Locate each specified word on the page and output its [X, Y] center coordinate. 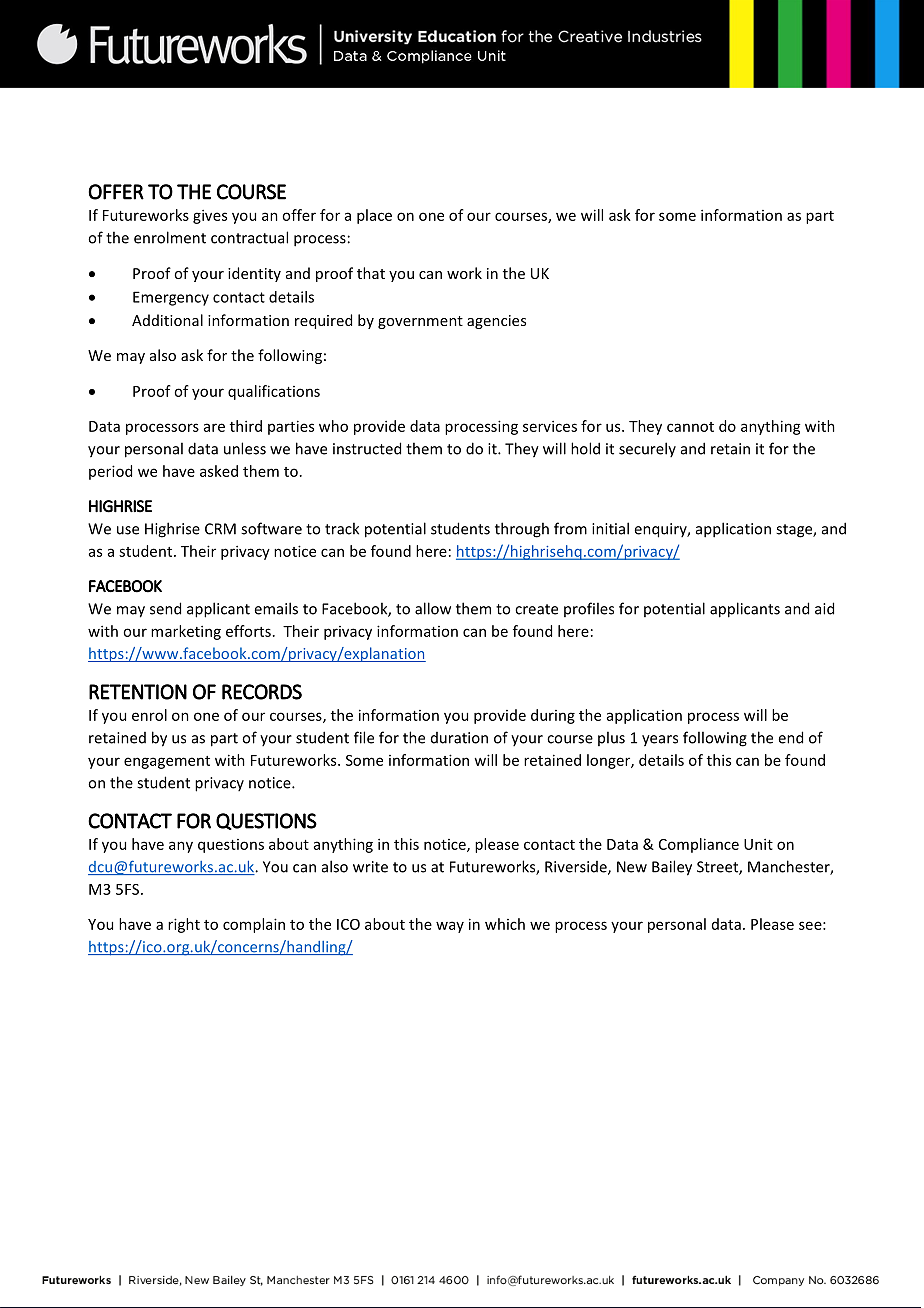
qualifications [274, 392]
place [374, 216]
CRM [220, 529]
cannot [690, 427]
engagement [167, 762]
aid [824, 608]
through [522, 530]
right [184, 925]
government [420, 322]
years [660, 741]
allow [433, 608]
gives [210, 216]
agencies [496, 322]
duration [459, 738]
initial [610, 528]
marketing [186, 632]
